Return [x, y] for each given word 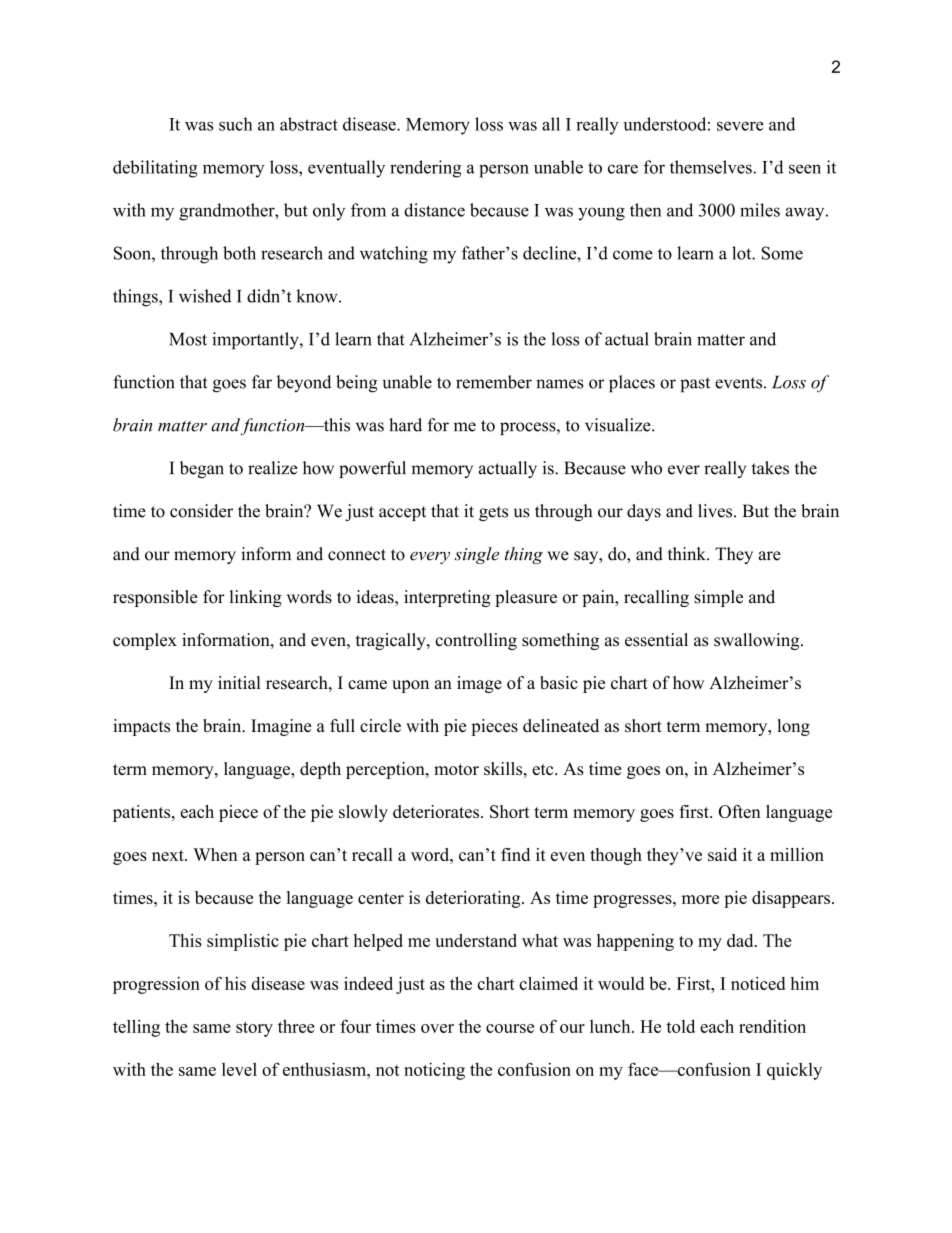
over [437, 1028]
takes [770, 468]
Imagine [281, 727]
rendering [425, 169]
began [202, 469]
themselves [712, 167]
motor [456, 769]
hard [405, 425]
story [254, 1029]
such [236, 124]
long [793, 727]
